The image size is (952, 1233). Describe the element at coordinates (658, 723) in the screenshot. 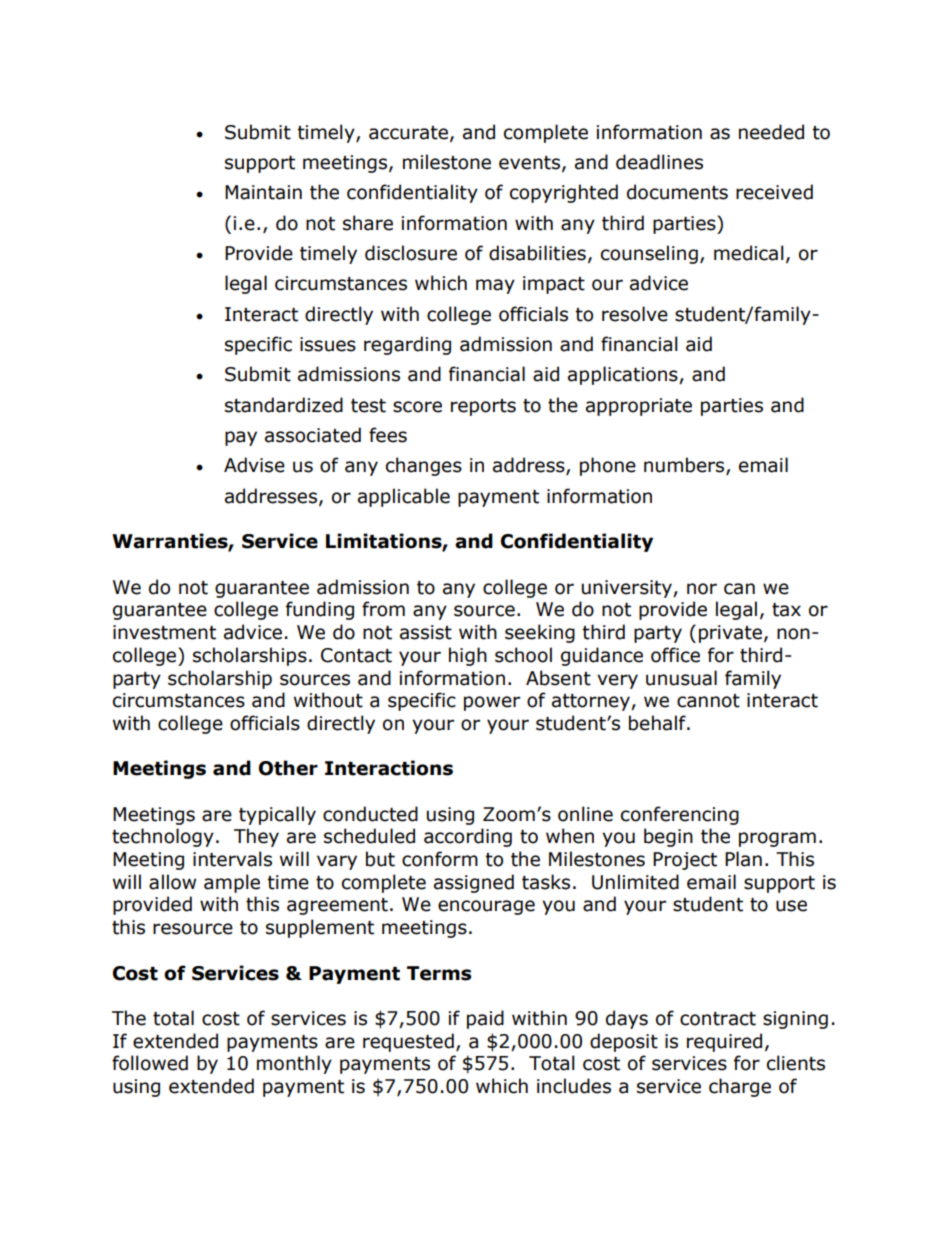

I see `behalf` at that location.
